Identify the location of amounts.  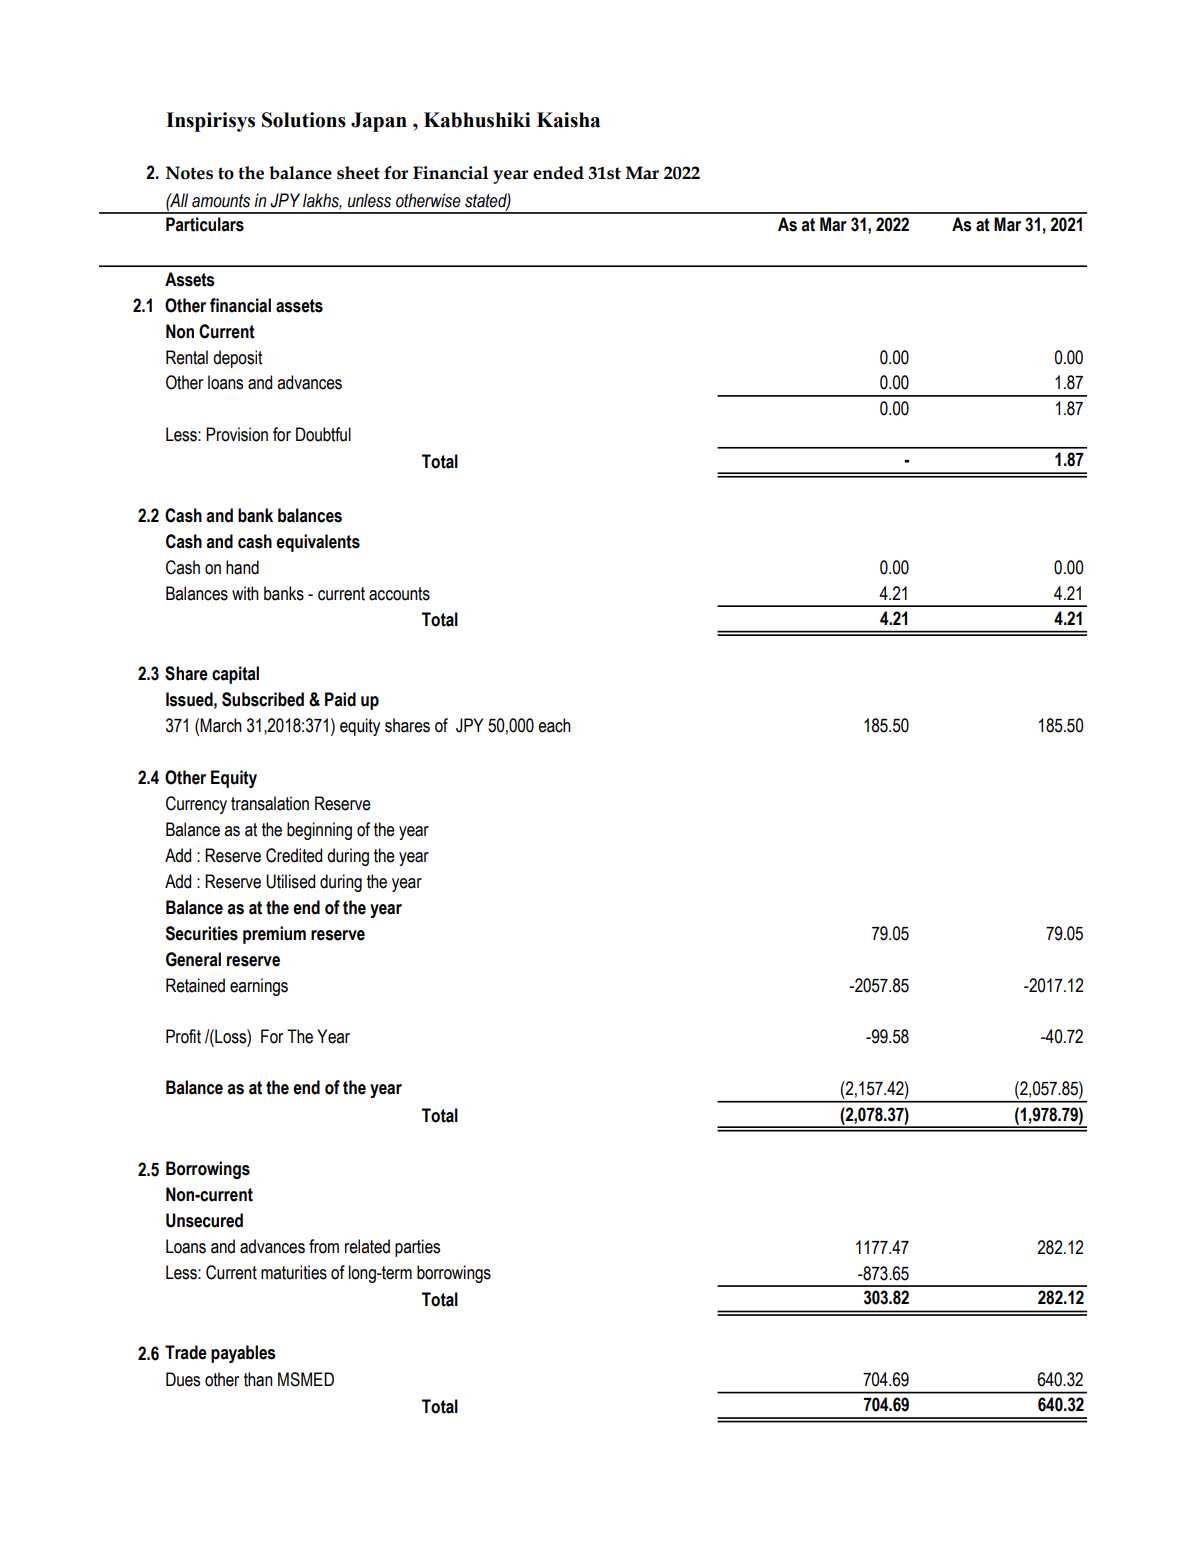
(221, 201).
